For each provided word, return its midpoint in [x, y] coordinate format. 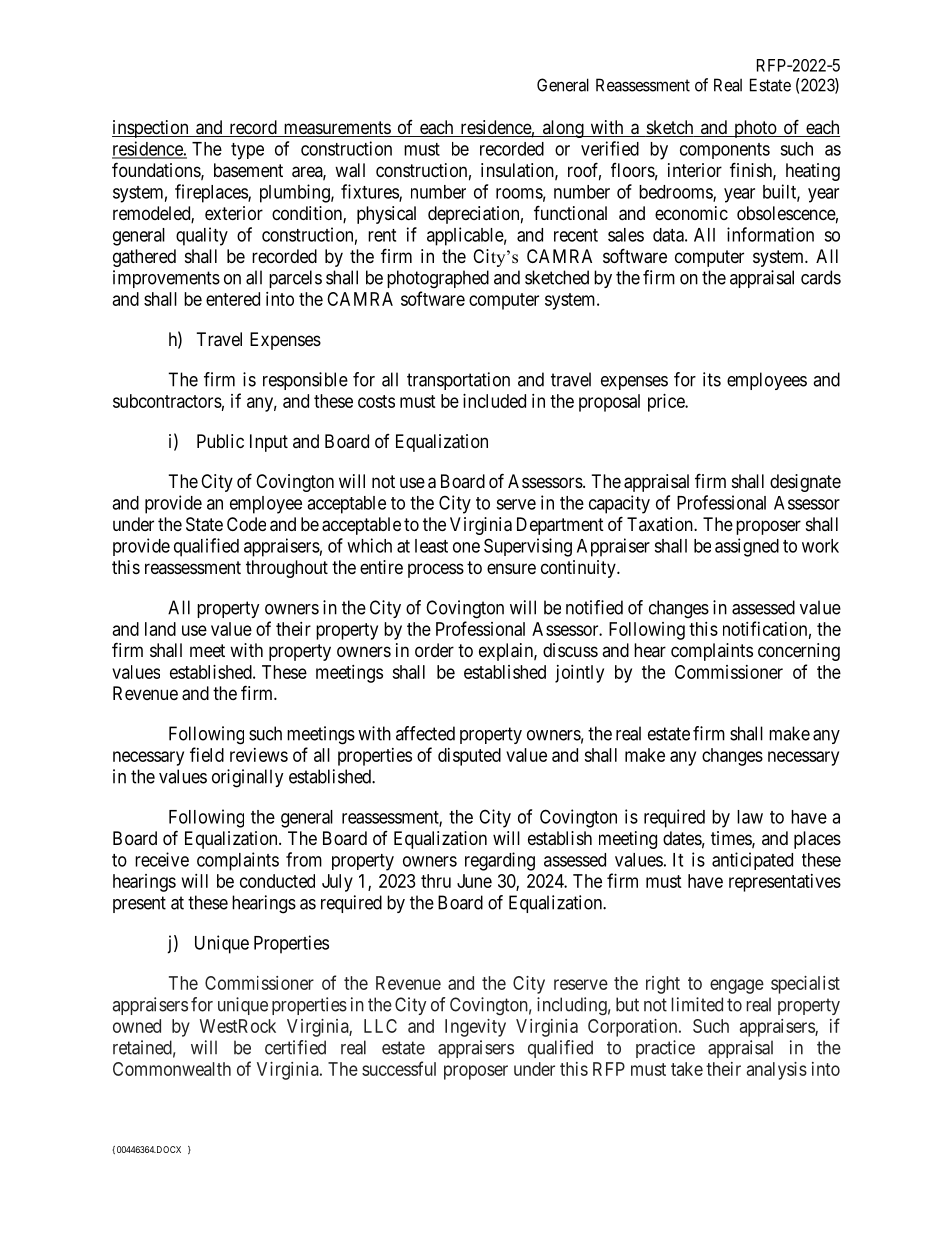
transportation [458, 381]
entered [233, 299]
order [434, 650]
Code [246, 524]
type [247, 151]
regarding [500, 861]
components [725, 151]
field [207, 754]
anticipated [752, 861]
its [712, 379]
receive [162, 859]
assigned [747, 547]
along [563, 129]
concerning [799, 652]
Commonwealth [172, 1069]
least [431, 546]
